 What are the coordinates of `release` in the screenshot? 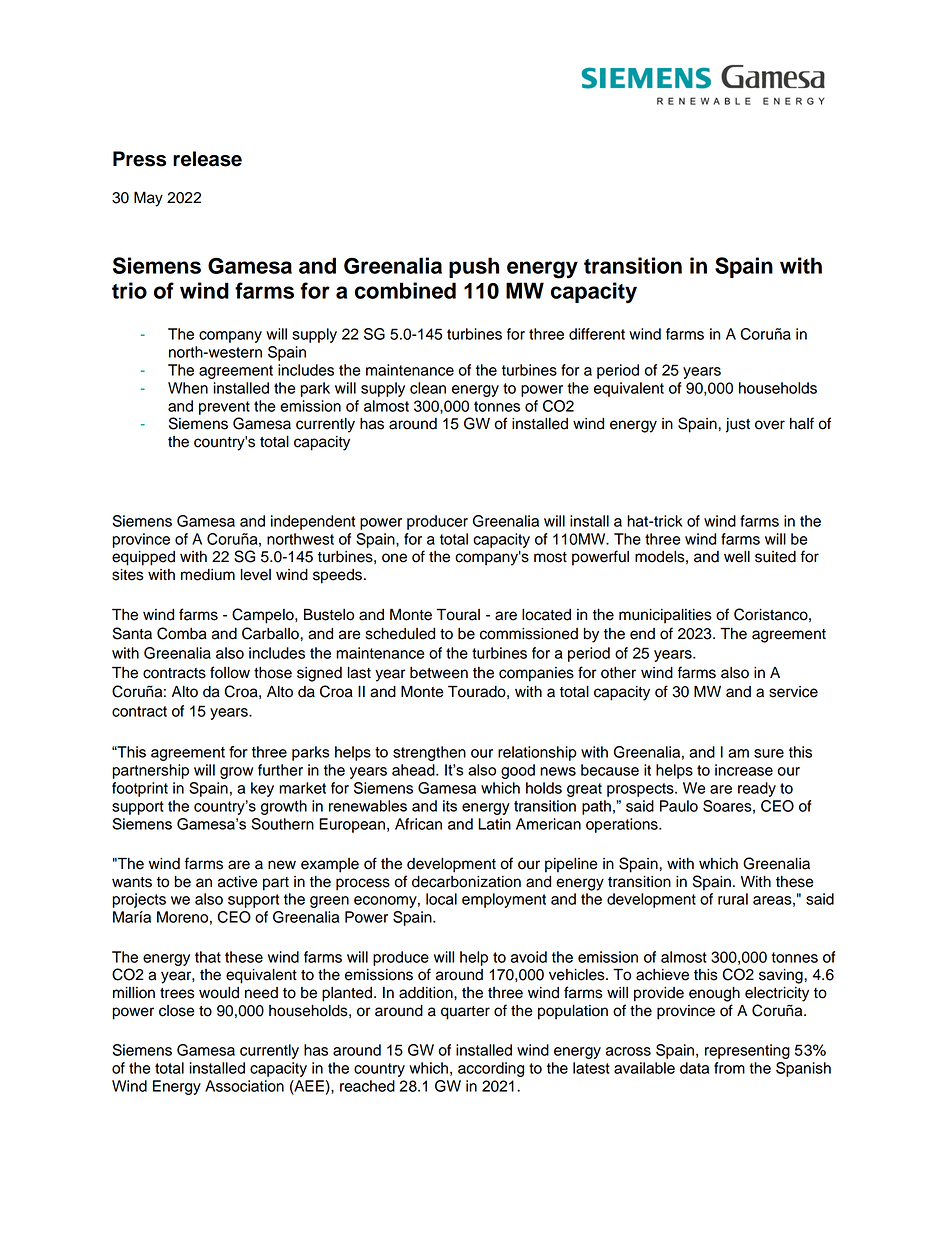 It's located at (207, 159).
